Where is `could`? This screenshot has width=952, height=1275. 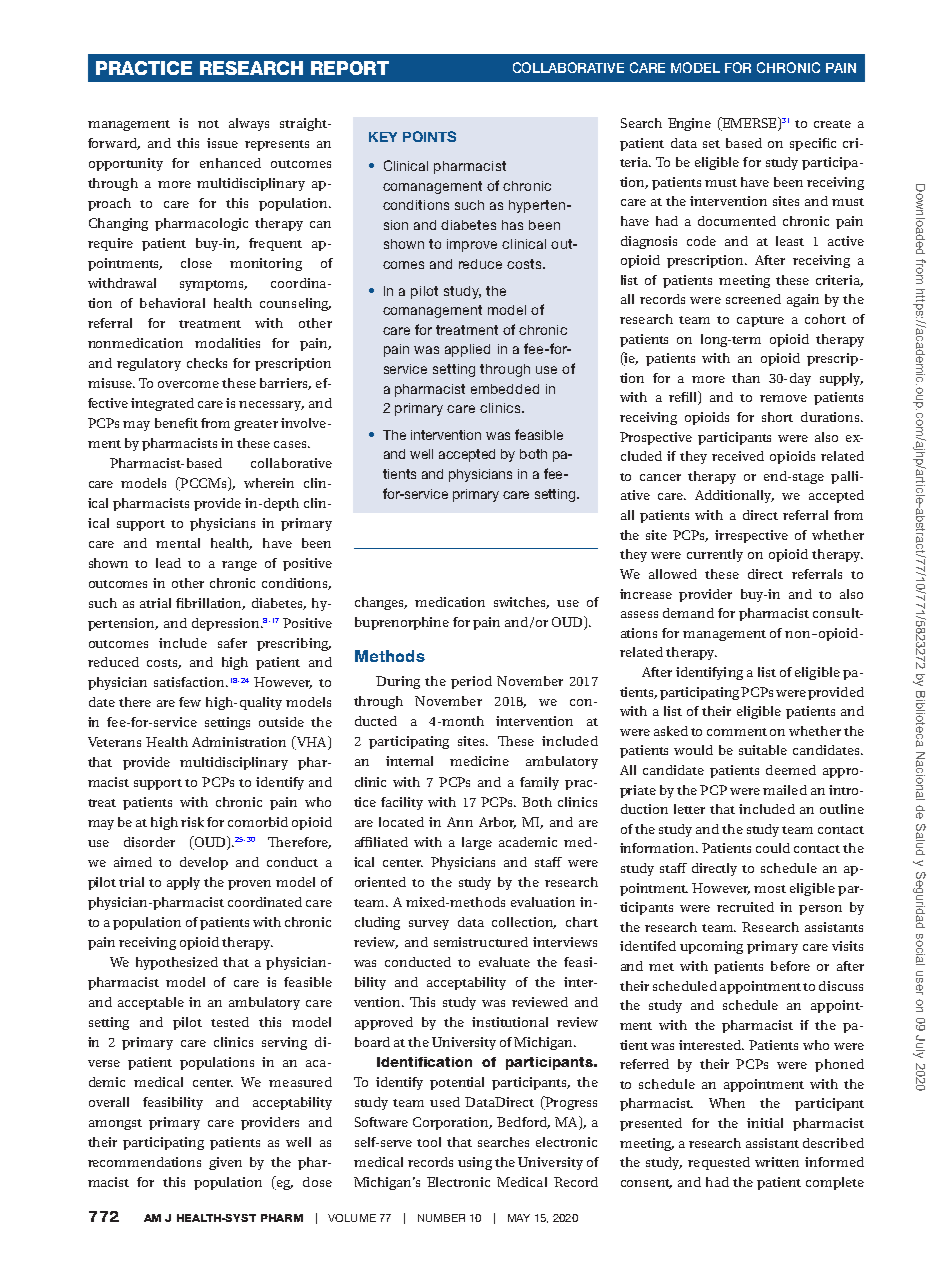 could is located at coordinates (773, 848).
